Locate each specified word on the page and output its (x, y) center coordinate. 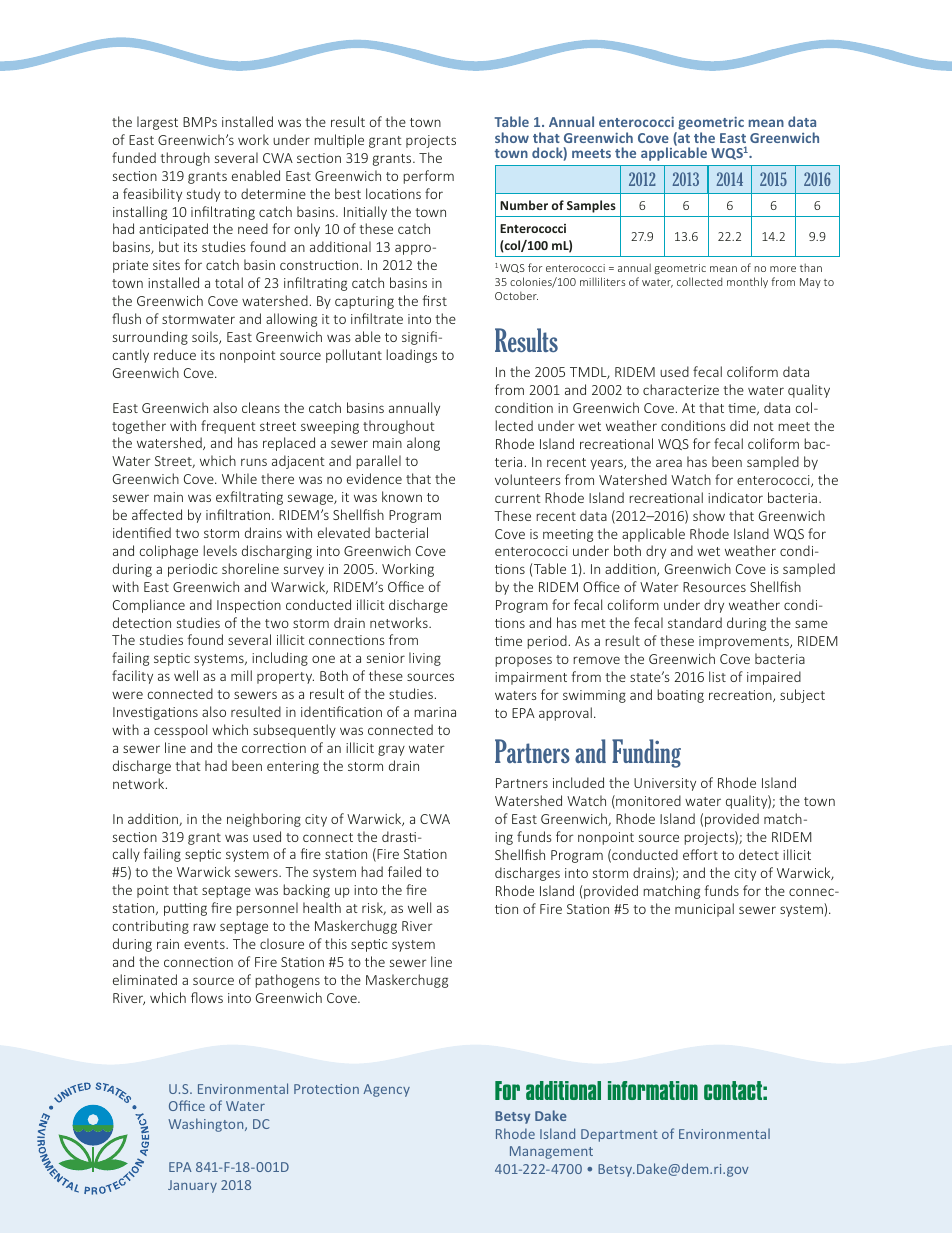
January (192, 1186)
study (203, 195)
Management (551, 1152)
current (518, 498)
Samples (591, 206)
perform (428, 177)
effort (700, 854)
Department (619, 1135)
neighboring (264, 820)
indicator (735, 497)
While (239, 478)
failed (404, 871)
